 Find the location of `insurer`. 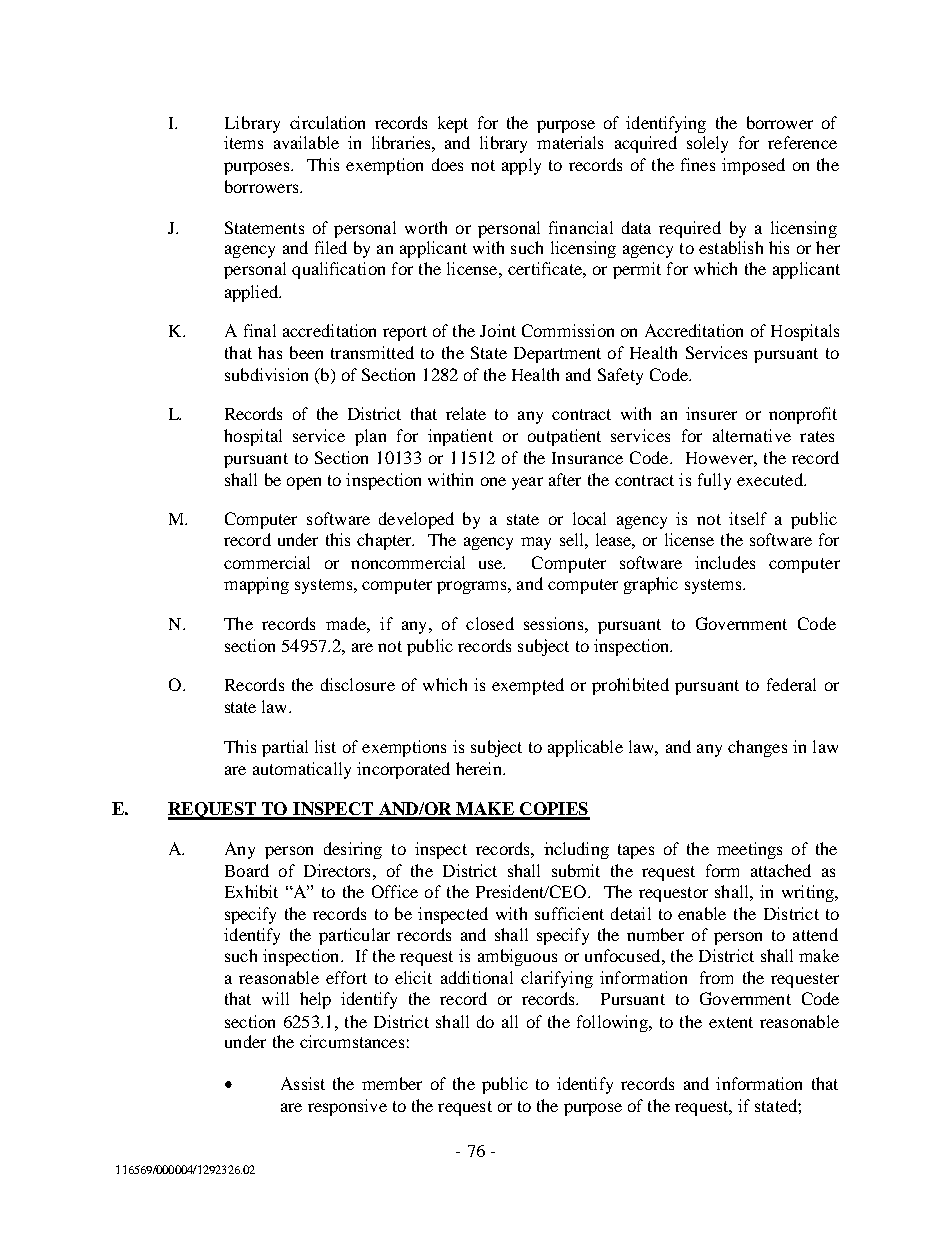

insurer is located at coordinates (711, 413).
